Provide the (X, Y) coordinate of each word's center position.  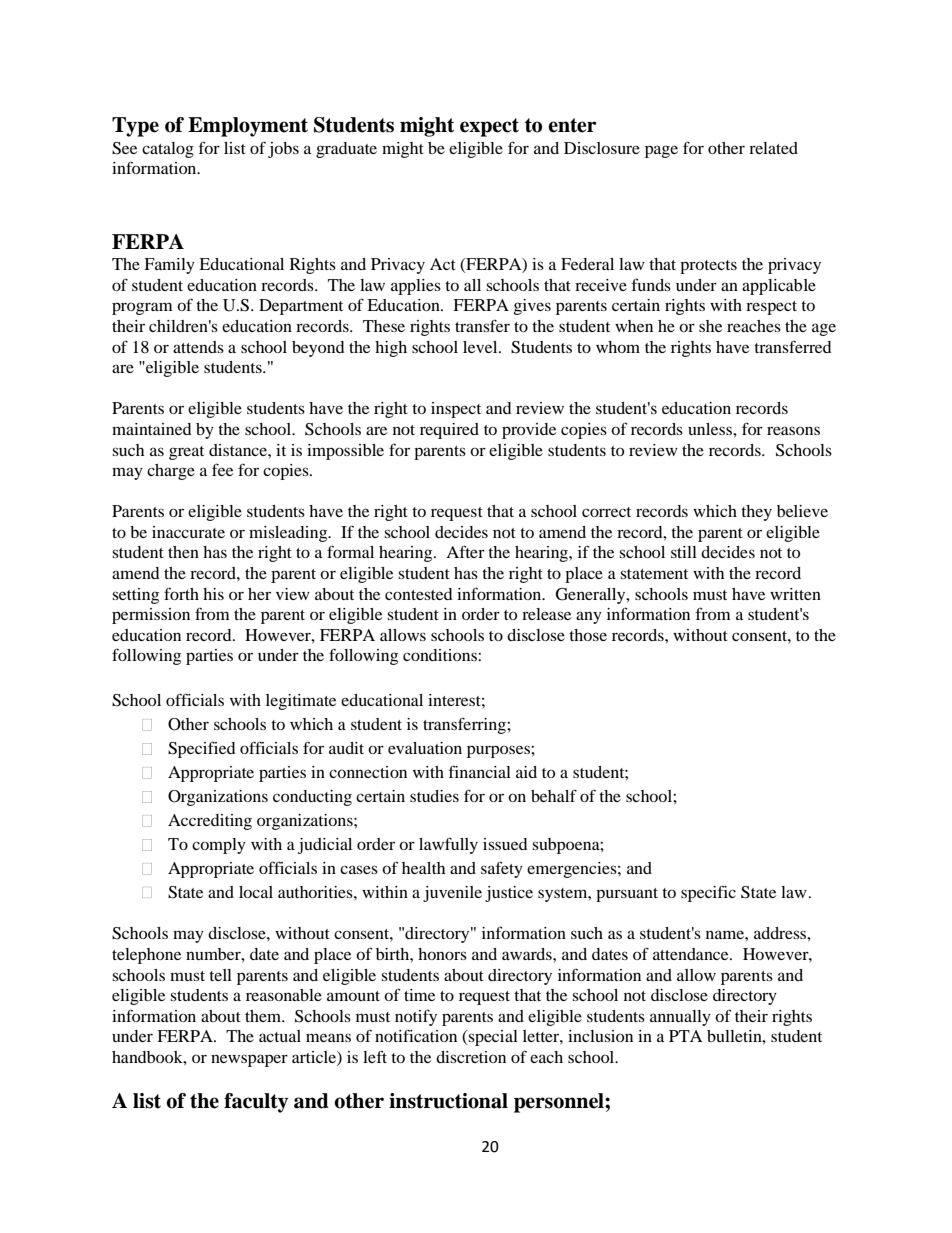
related (773, 148)
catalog (168, 150)
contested (419, 594)
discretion (471, 1057)
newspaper (249, 1060)
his (213, 594)
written (795, 594)
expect (489, 127)
